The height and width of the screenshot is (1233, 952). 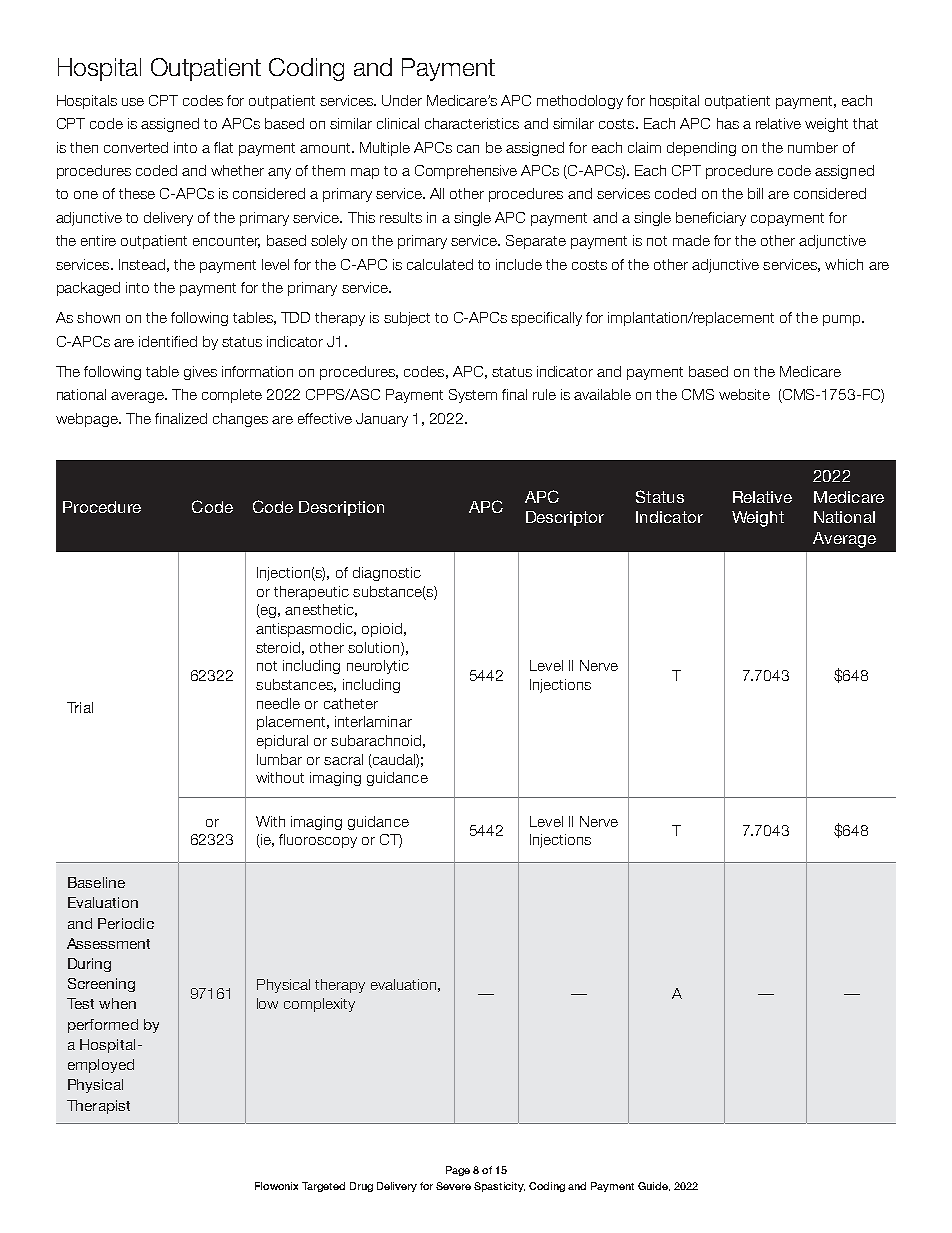 What do you see at coordinates (375, 647) in the screenshot?
I see `solution` at bounding box center [375, 647].
